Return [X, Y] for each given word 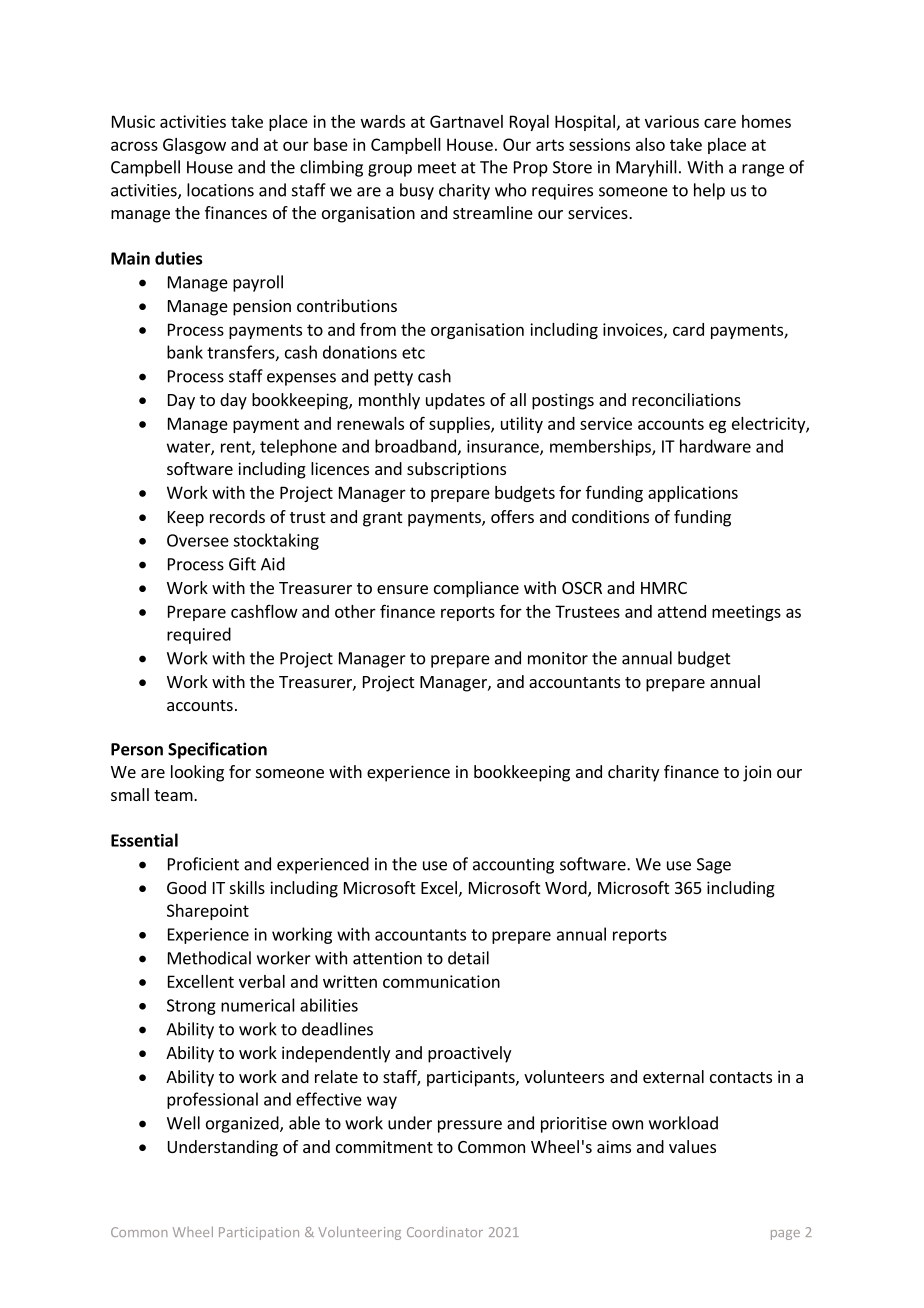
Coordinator [445, 1232]
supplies [460, 425]
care [720, 123]
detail [468, 958]
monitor [558, 658]
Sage [714, 866]
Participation [259, 1233]
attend [682, 611]
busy [417, 191]
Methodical [209, 958]
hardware [715, 446]
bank [185, 352]
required [199, 635]
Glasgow [194, 146]
